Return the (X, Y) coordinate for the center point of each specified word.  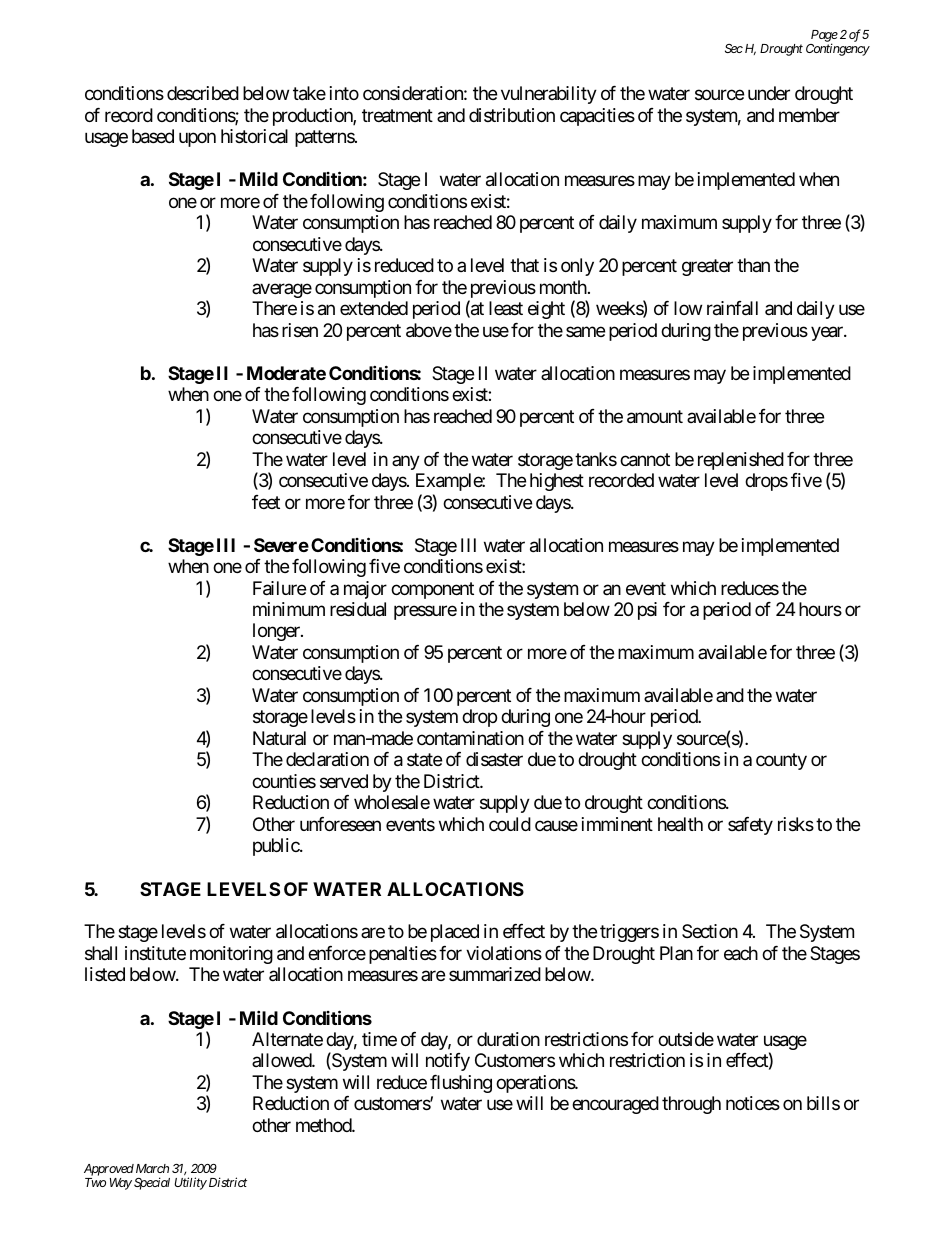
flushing (461, 1084)
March (152, 1168)
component (432, 590)
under (769, 93)
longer (277, 632)
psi (647, 611)
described (203, 93)
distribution (512, 115)
